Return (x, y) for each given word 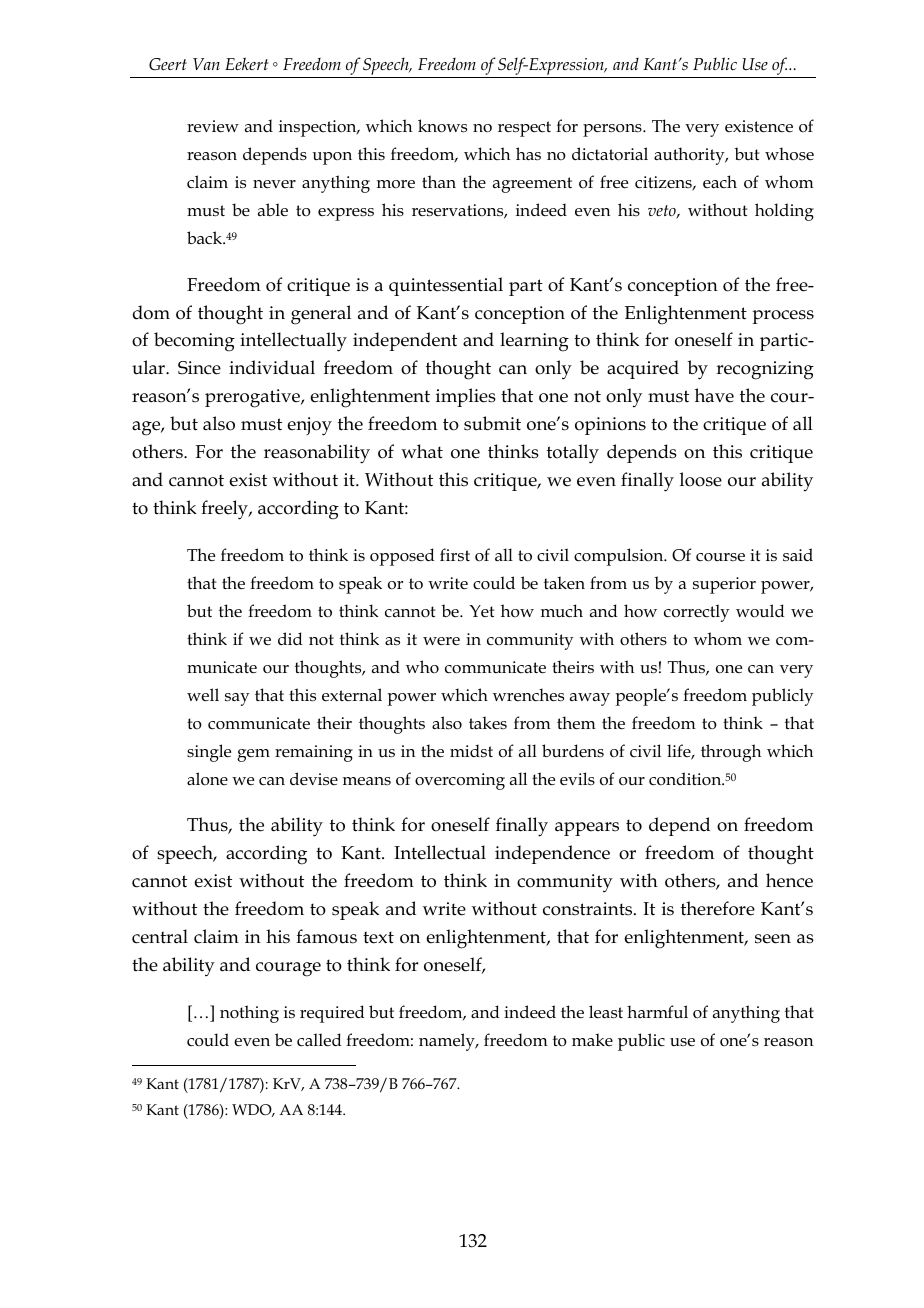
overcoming (460, 781)
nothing (249, 1014)
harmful (657, 1012)
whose (789, 154)
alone (207, 778)
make (592, 1039)
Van (206, 64)
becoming (194, 342)
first (455, 554)
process (783, 317)
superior (724, 585)
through (731, 753)
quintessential (446, 286)
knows (442, 126)
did (290, 638)
